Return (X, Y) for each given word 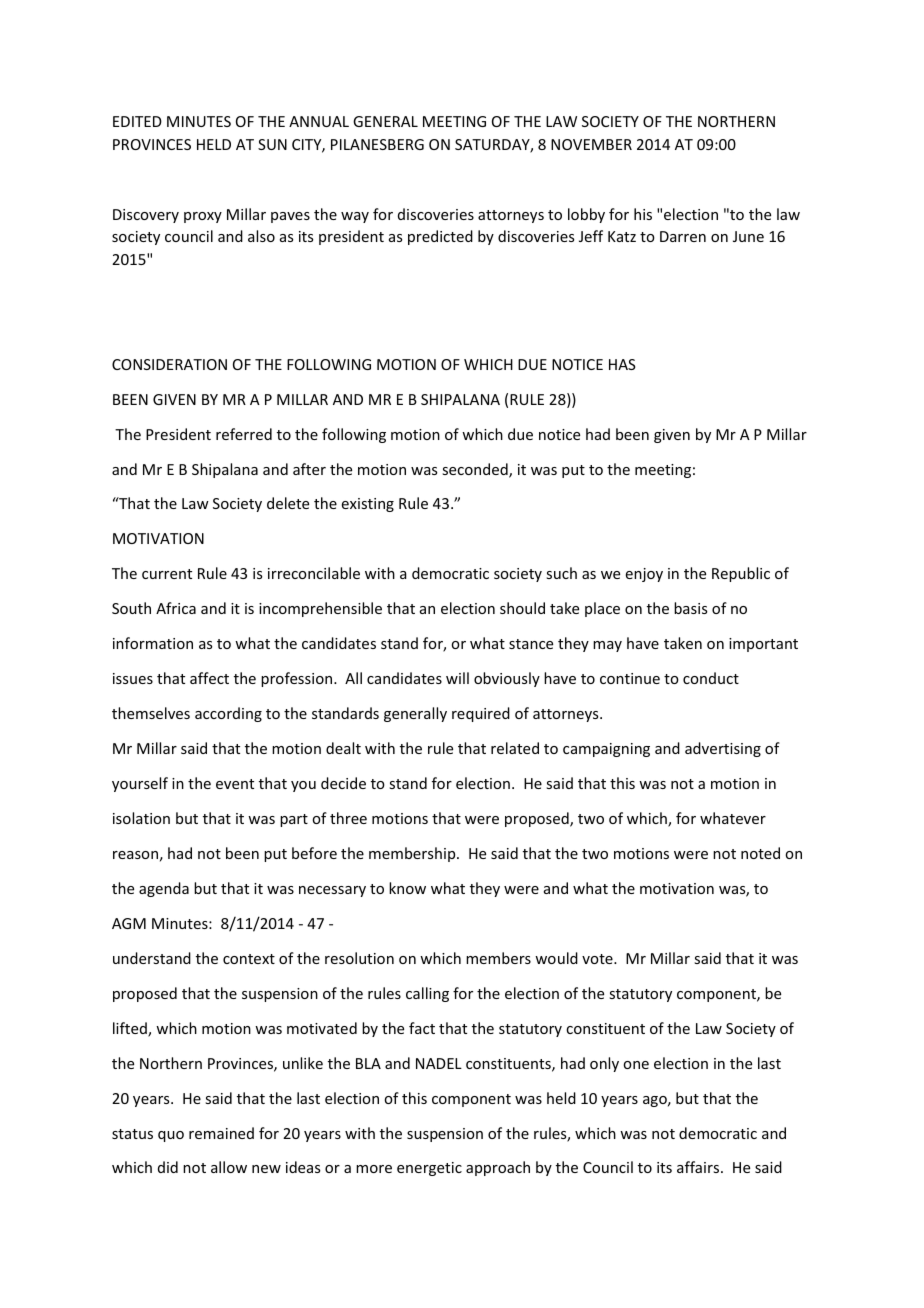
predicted (440, 237)
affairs (699, 1167)
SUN (272, 144)
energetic (429, 1169)
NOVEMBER (591, 144)
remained (221, 1133)
